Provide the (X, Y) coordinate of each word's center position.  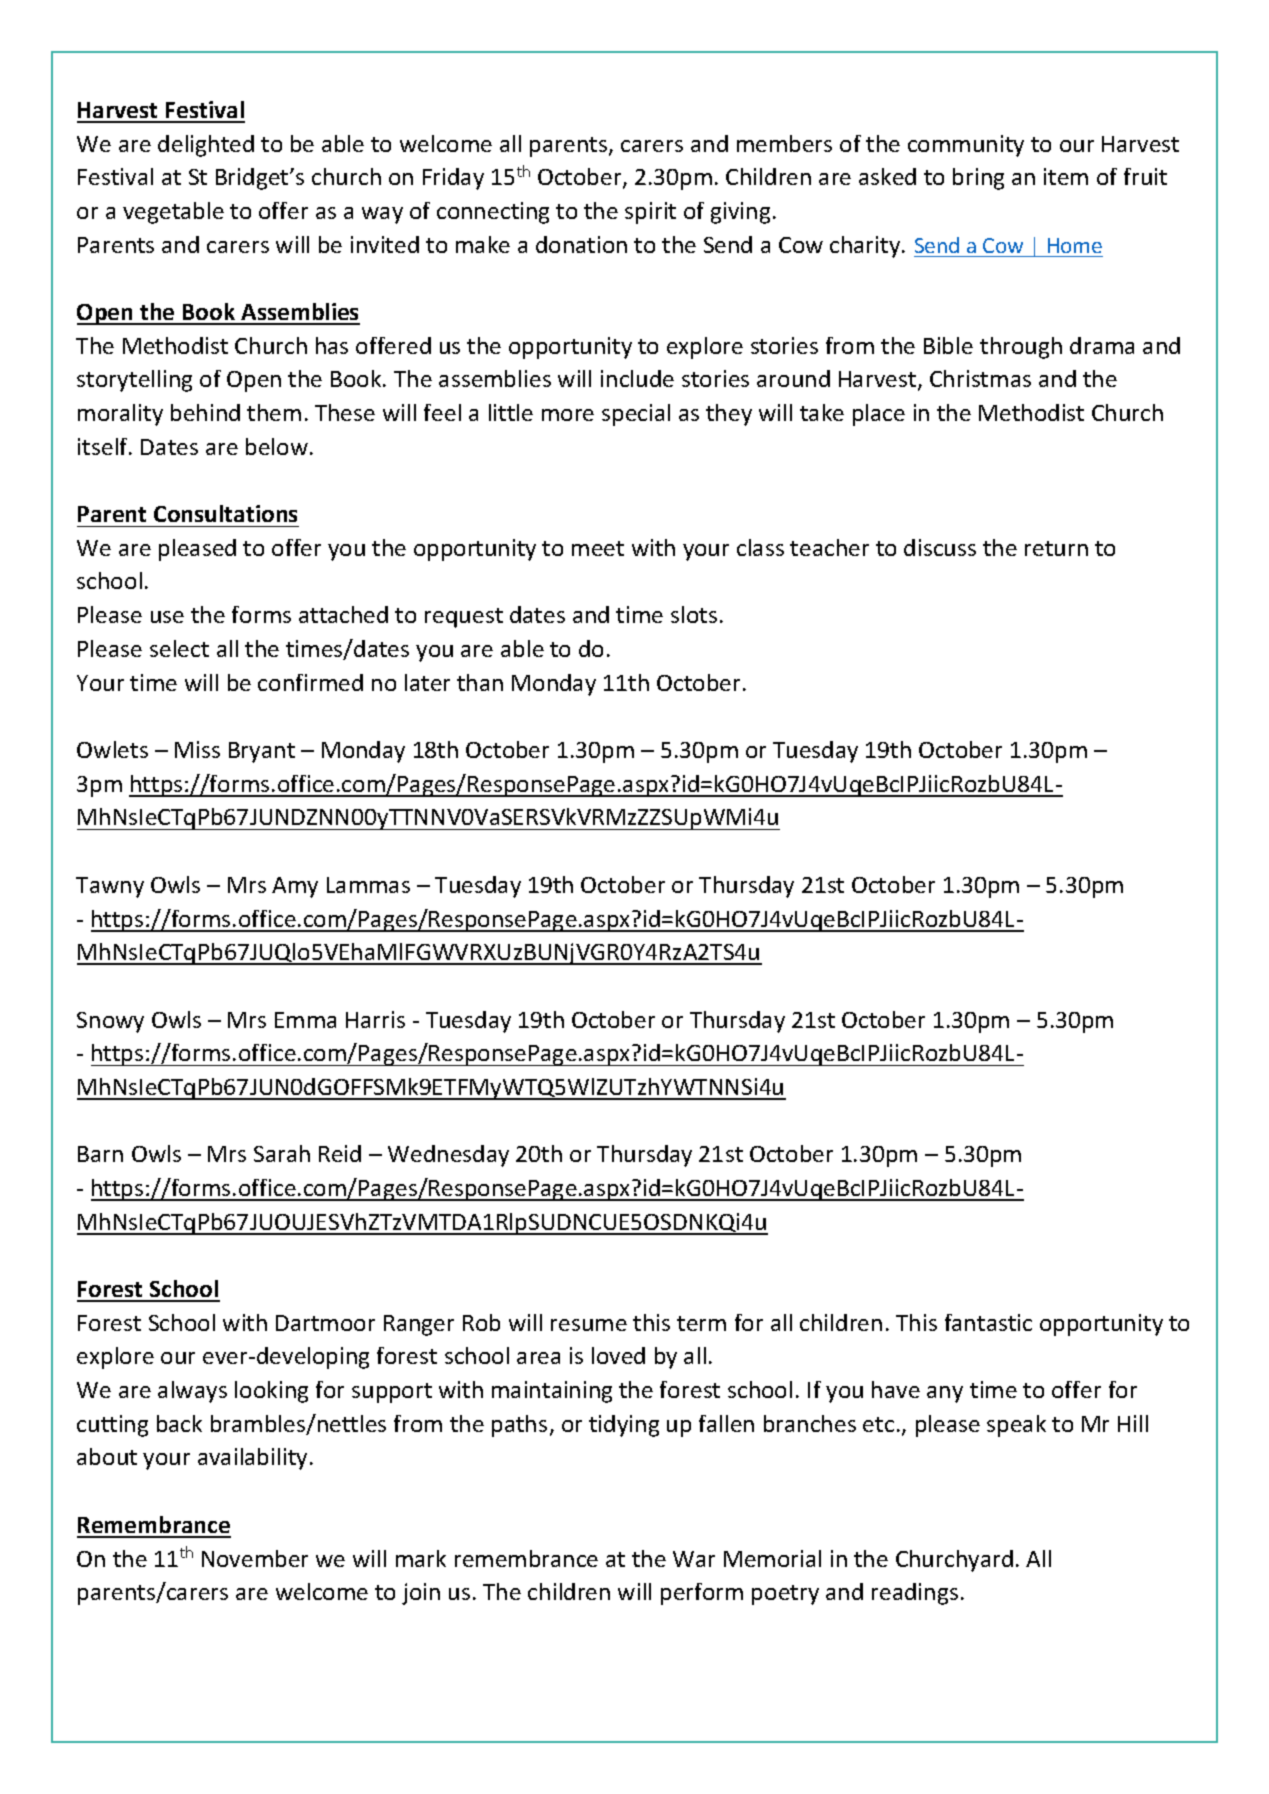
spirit (650, 213)
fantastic (988, 1322)
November (255, 1558)
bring (978, 179)
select (179, 648)
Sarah (282, 1153)
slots (694, 614)
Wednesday (448, 1156)
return (1056, 548)
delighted (206, 146)
